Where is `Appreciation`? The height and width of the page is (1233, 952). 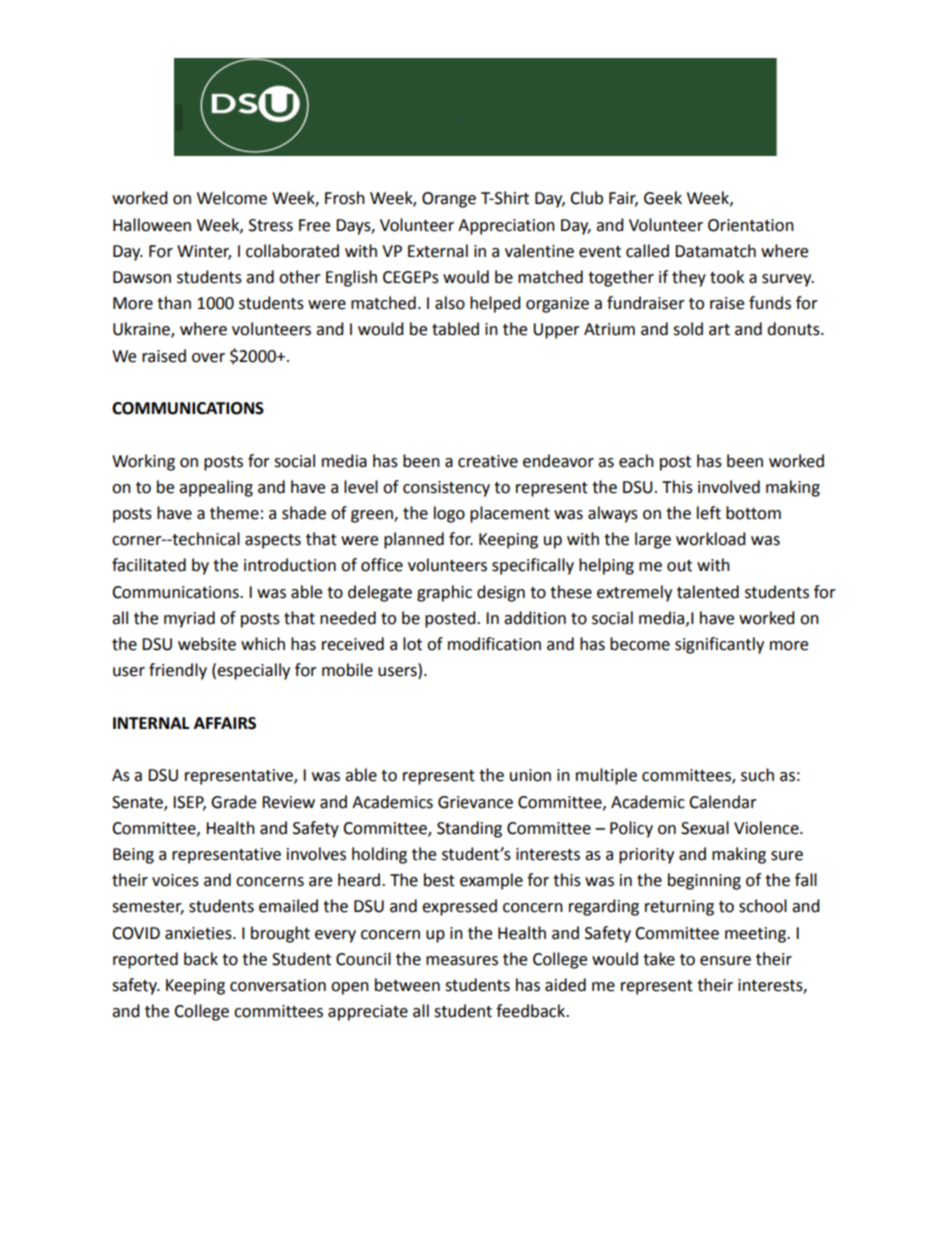
Appreciation is located at coordinates (506, 227).
